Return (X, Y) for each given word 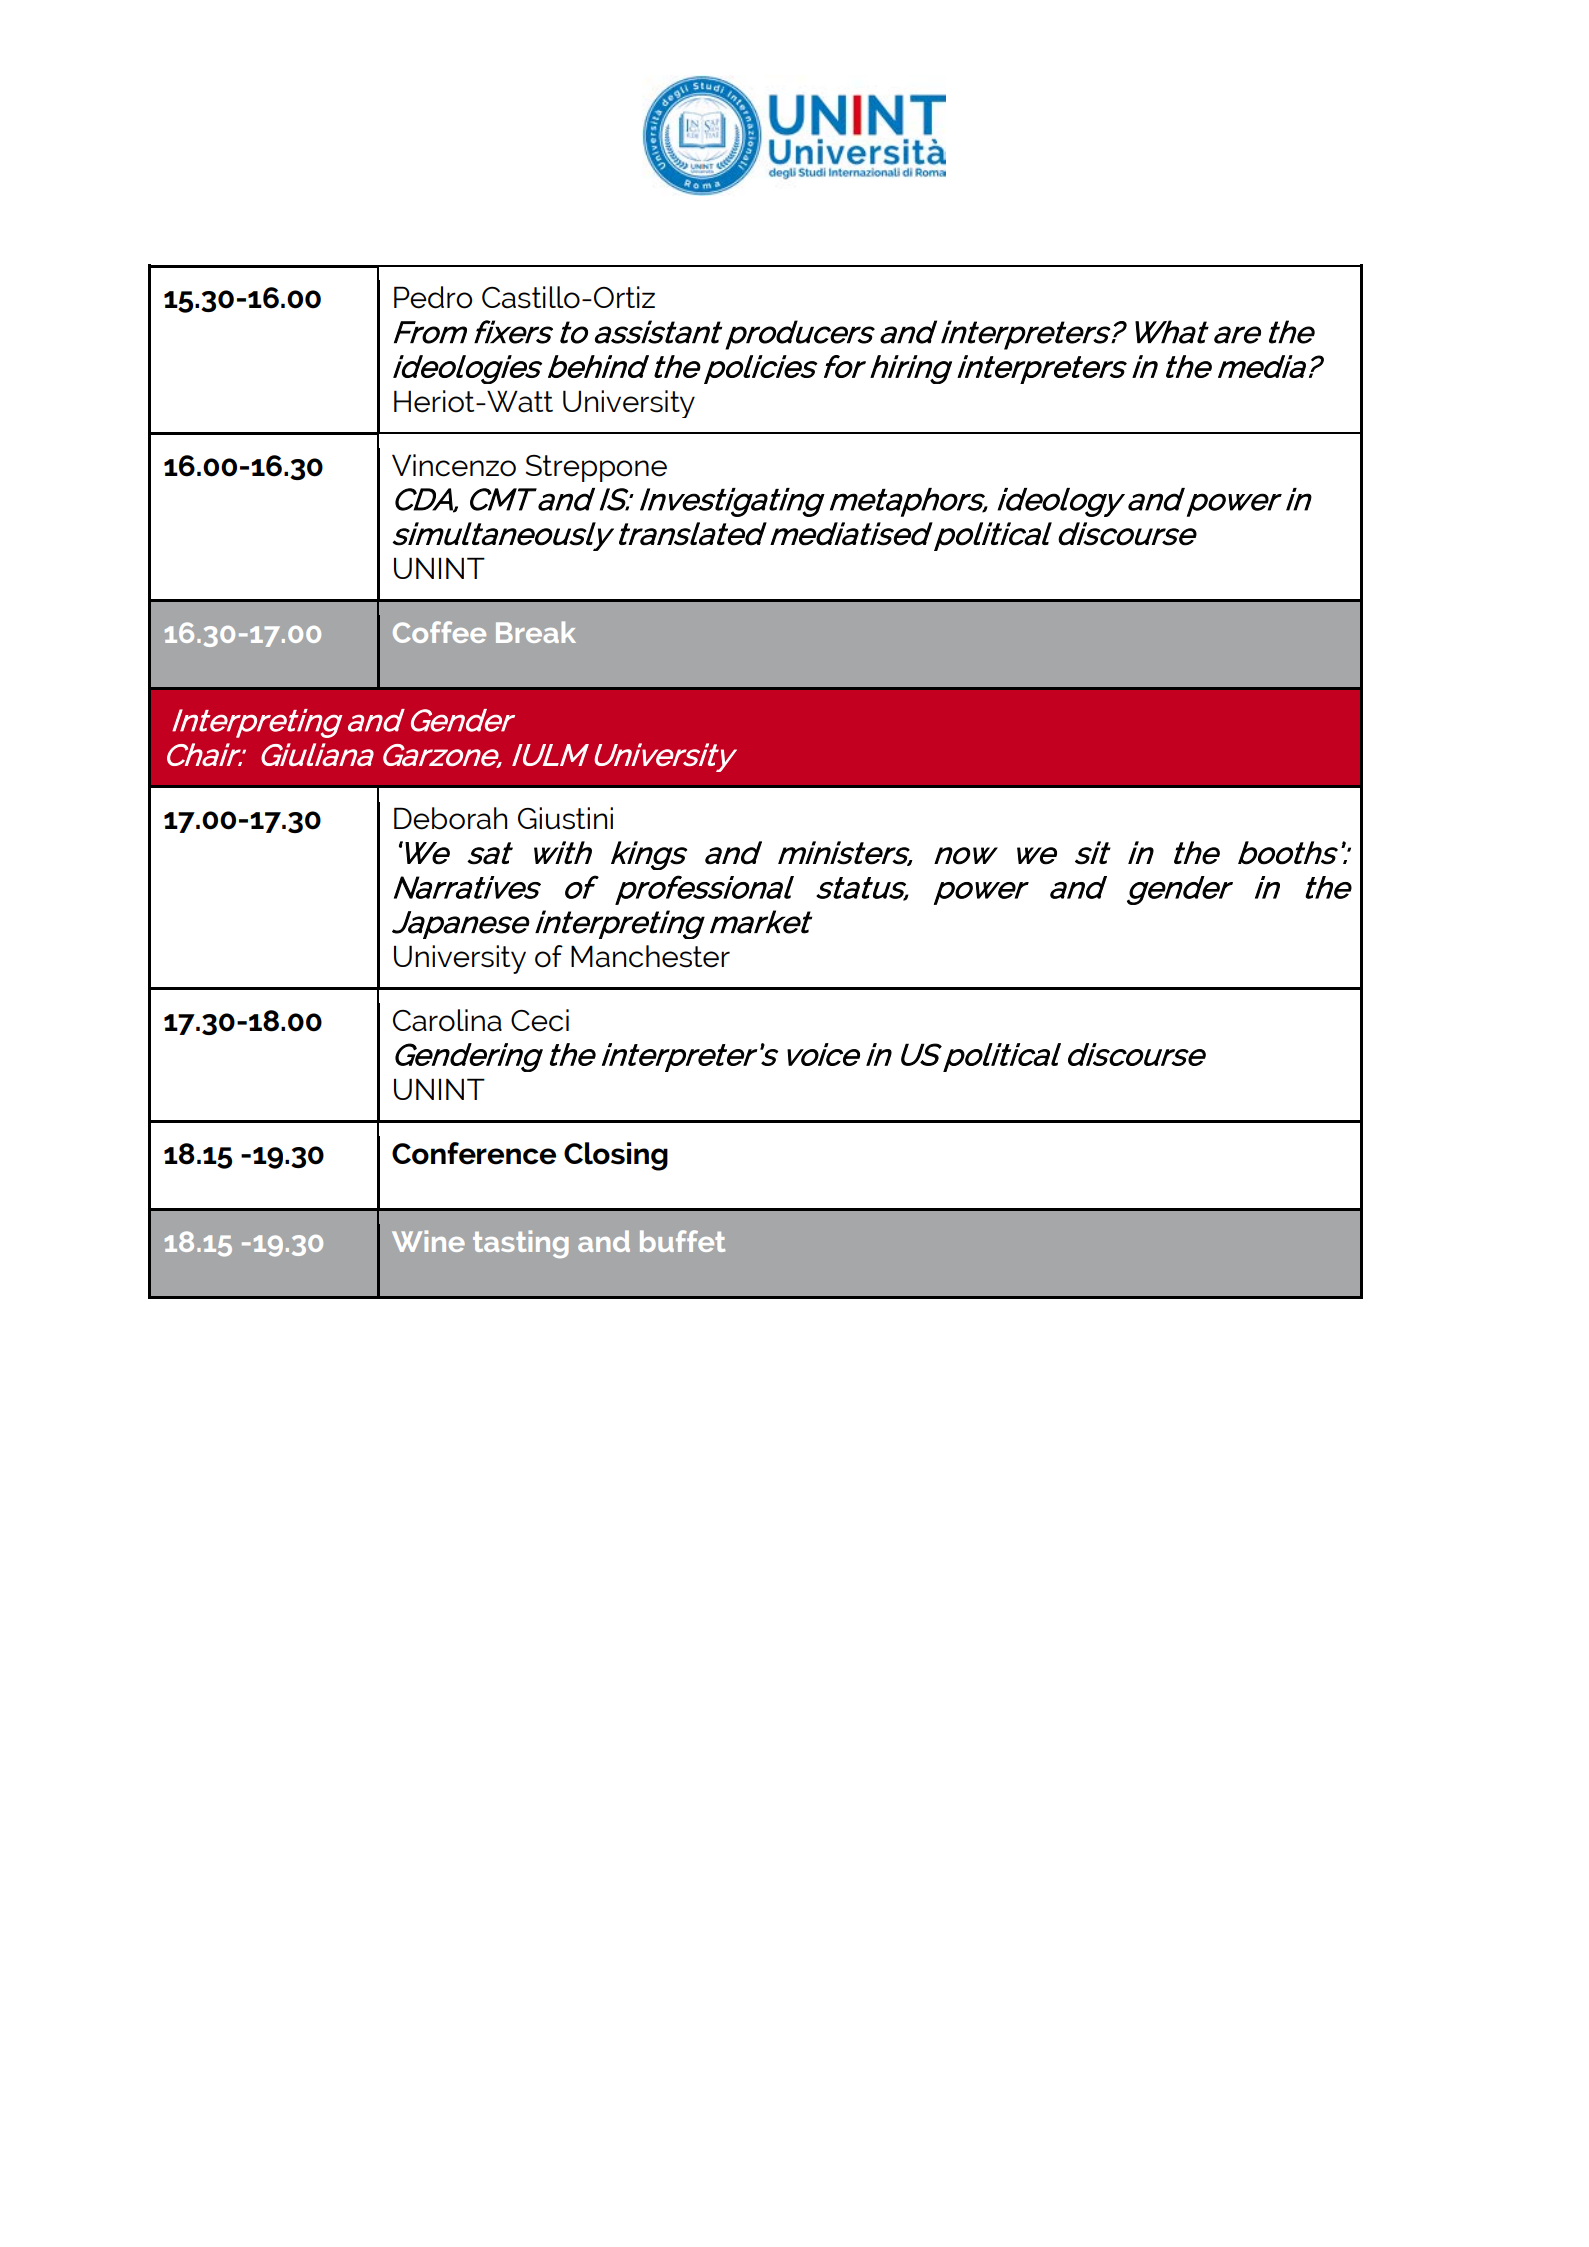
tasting (521, 1244)
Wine (428, 1241)
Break (536, 632)
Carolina (447, 1020)
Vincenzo (454, 465)
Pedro (433, 297)
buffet (682, 1241)
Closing (616, 1156)
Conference (474, 1153)
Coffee (439, 632)
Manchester (650, 956)
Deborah (450, 818)
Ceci (540, 1020)
